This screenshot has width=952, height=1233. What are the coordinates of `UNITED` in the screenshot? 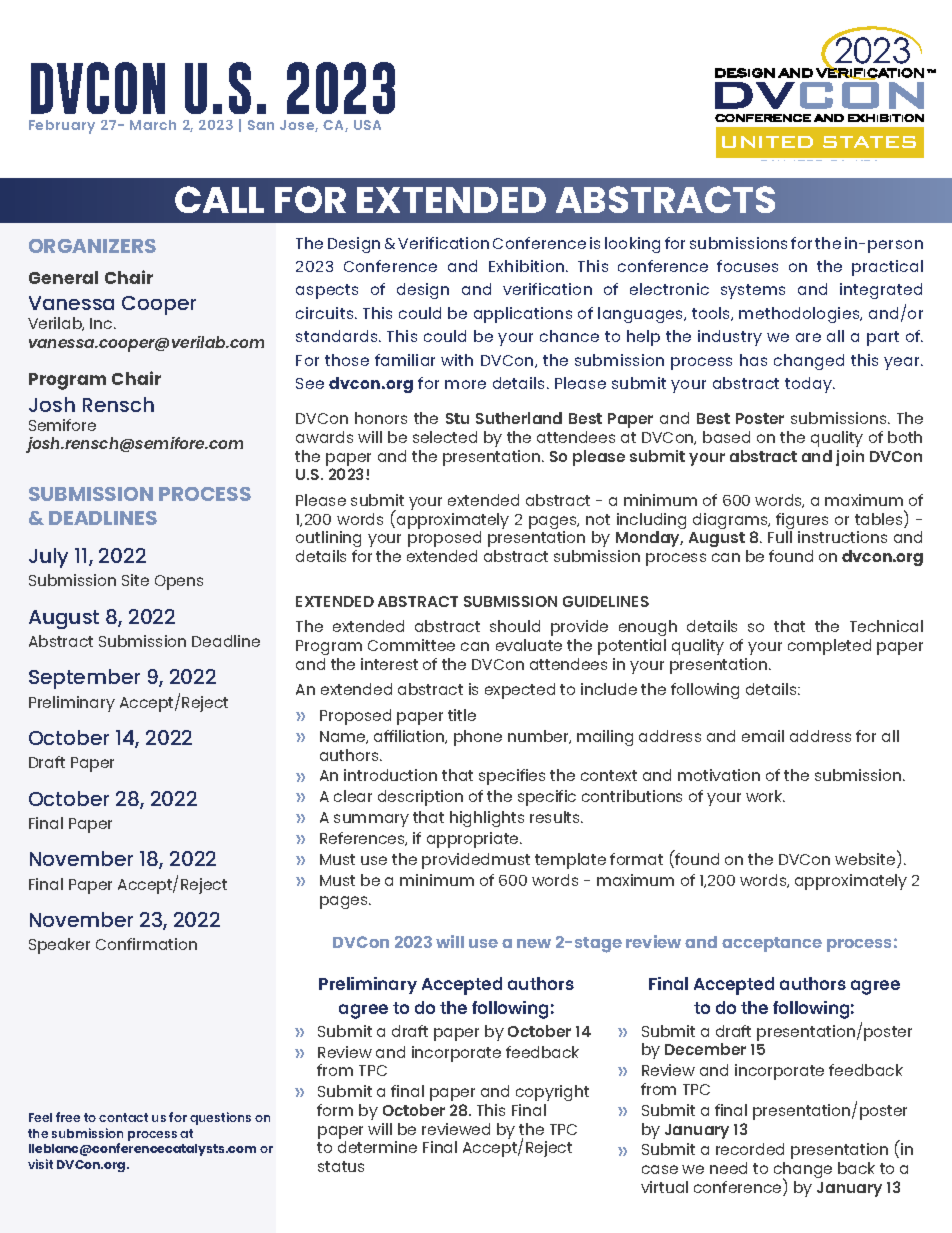 It's located at (767, 142).
